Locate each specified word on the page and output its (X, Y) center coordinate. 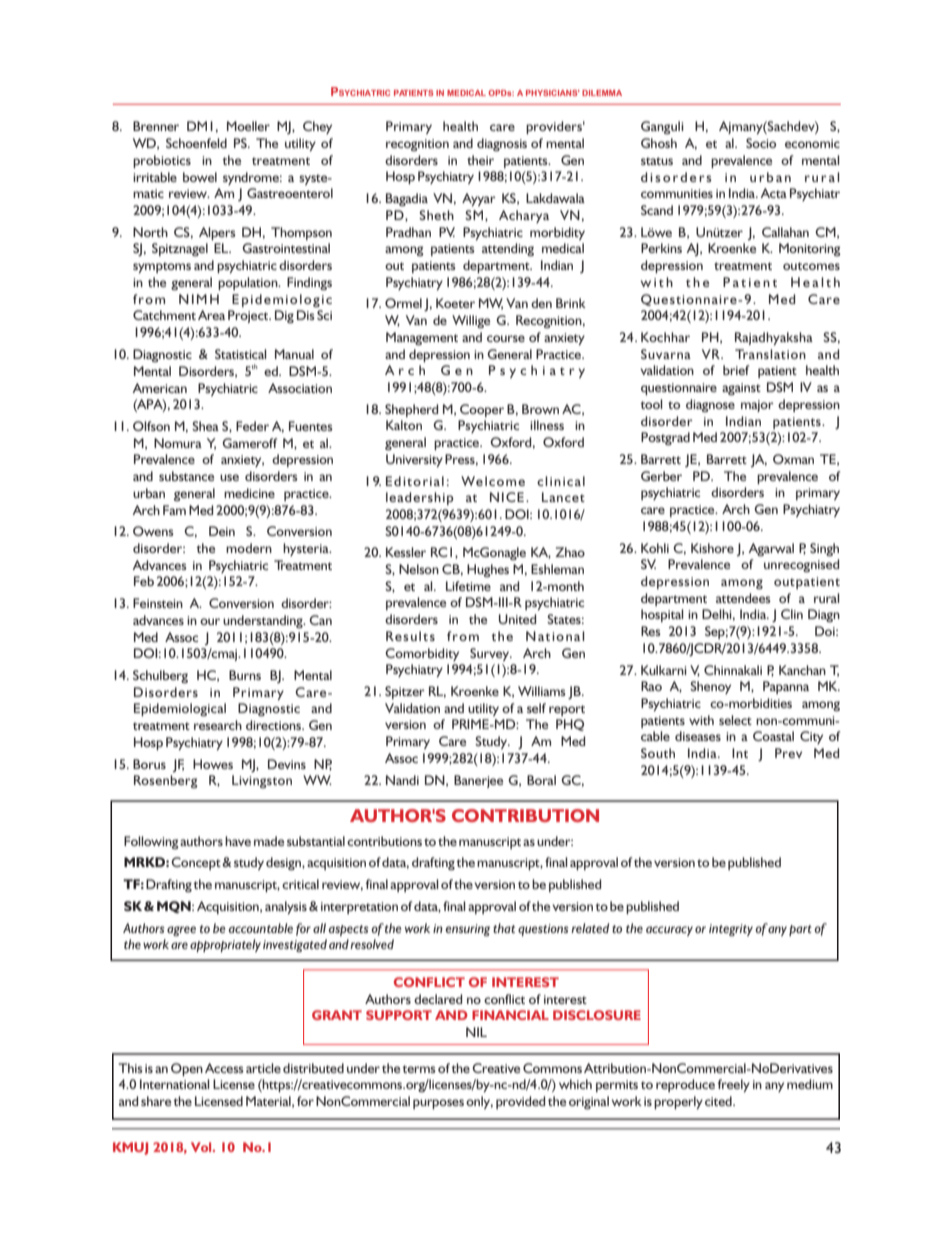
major (757, 406)
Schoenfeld (196, 143)
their (480, 160)
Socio (761, 143)
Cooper (482, 410)
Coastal (773, 736)
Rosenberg (166, 781)
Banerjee (478, 781)
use (229, 477)
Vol (202, 1147)
